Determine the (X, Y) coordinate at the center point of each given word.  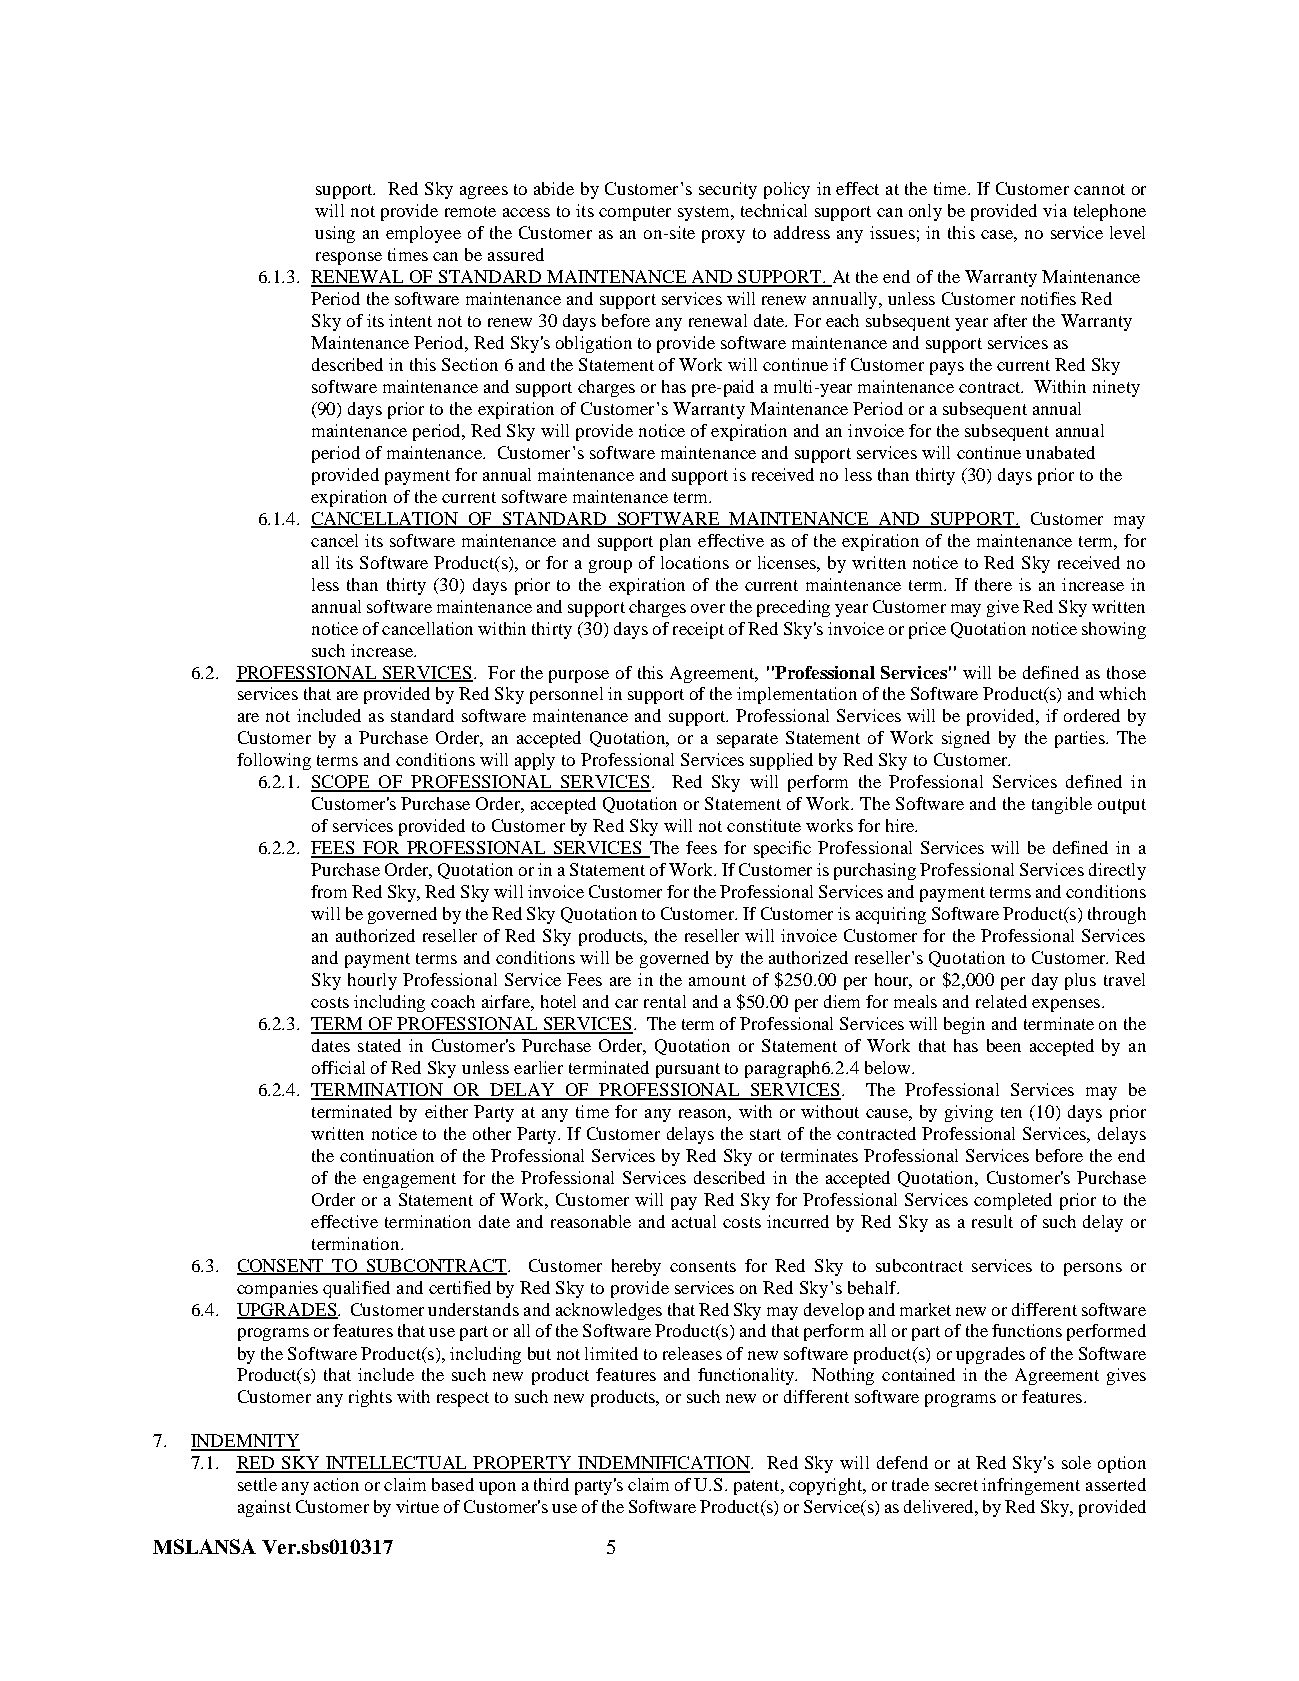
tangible (1062, 805)
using (335, 234)
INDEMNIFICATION (664, 1464)
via (1055, 210)
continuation (387, 1155)
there (993, 584)
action (336, 1484)
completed (1013, 1201)
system (705, 213)
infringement (1031, 1486)
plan (675, 542)
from (329, 891)
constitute (764, 825)
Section (470, 364)
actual (694, 1221)
